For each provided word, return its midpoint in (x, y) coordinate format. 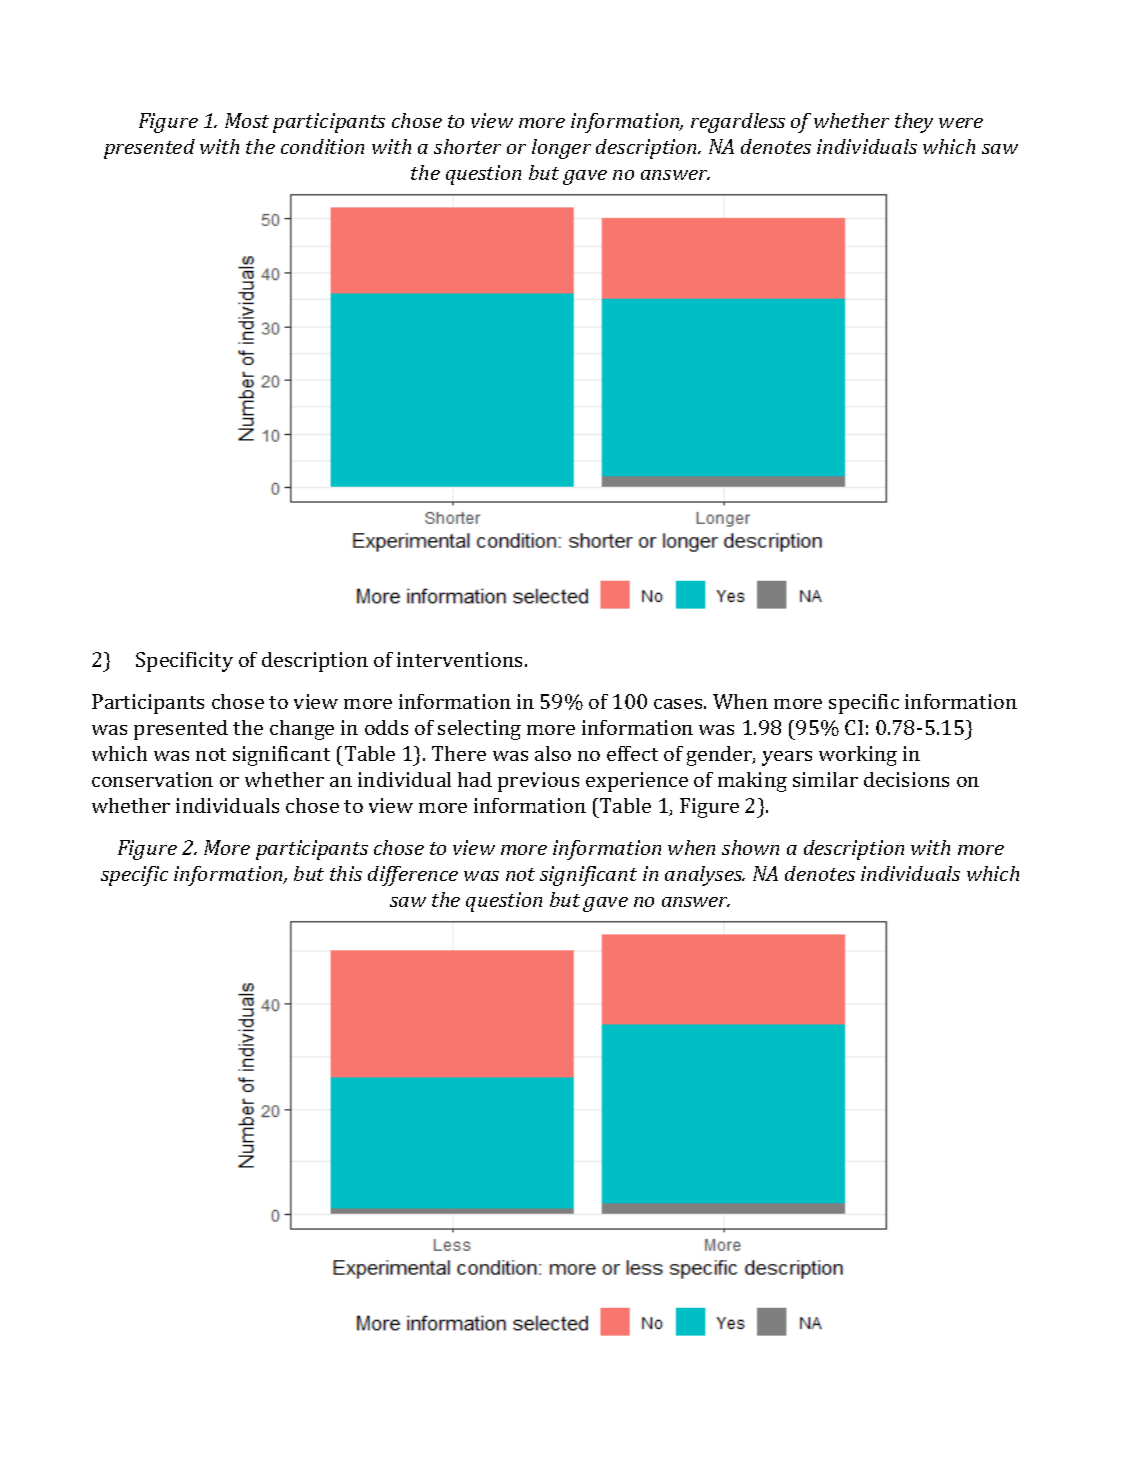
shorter (467, 146)
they (914, 123)
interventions (459, 659)
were (961, 123)
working (858, 756)
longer (561, 149)
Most (247, 120)
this (346, 873)
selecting (479, 730)
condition (322, 146)
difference (413, 876)
